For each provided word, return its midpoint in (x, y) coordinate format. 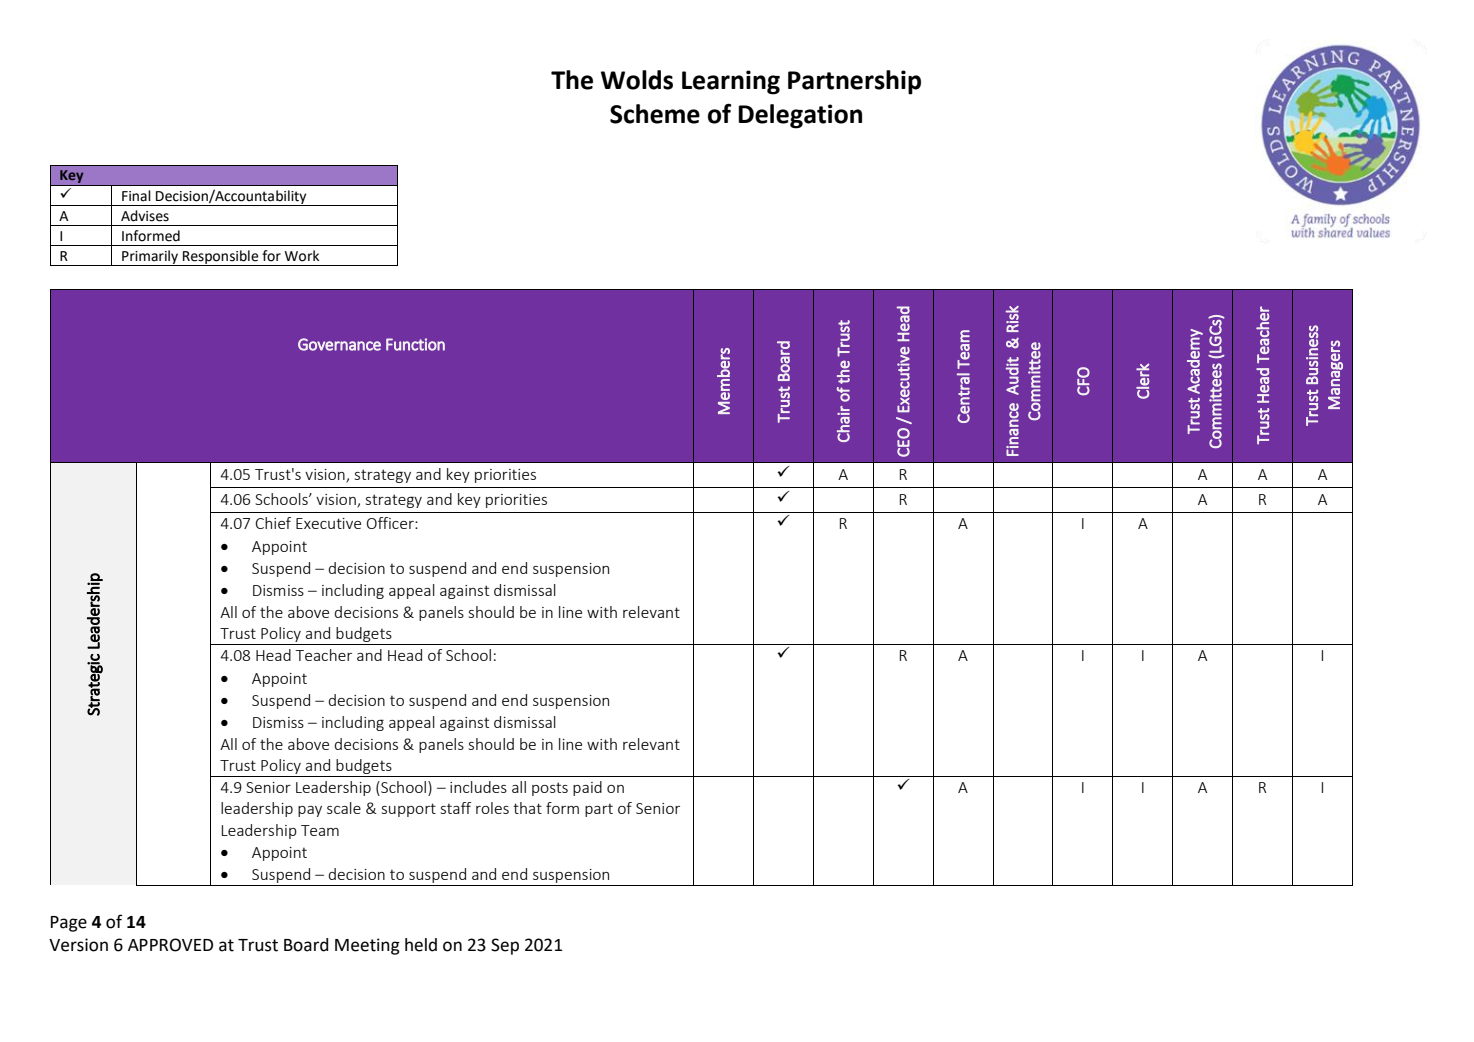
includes (478, 787)
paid (587, 788)
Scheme (655, 114)
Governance (339, 344)
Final (136, 196)
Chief (273, 523)
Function (415, 344)
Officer (391, 523)
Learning (731, 82)
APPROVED (170, 945)
